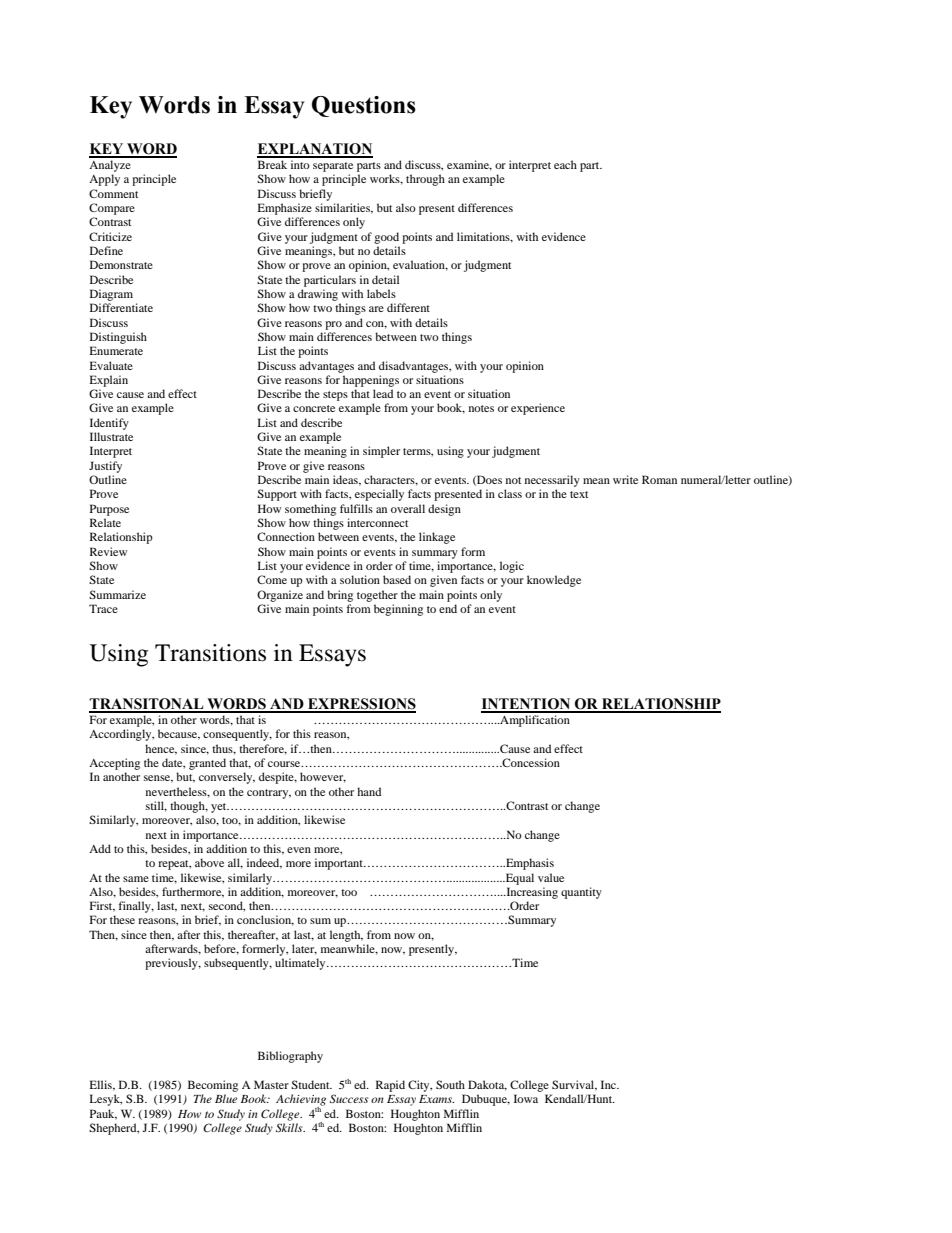 The height and width of the page is (1233, 952). I want to click on Rapid, so click(390, 1086).
